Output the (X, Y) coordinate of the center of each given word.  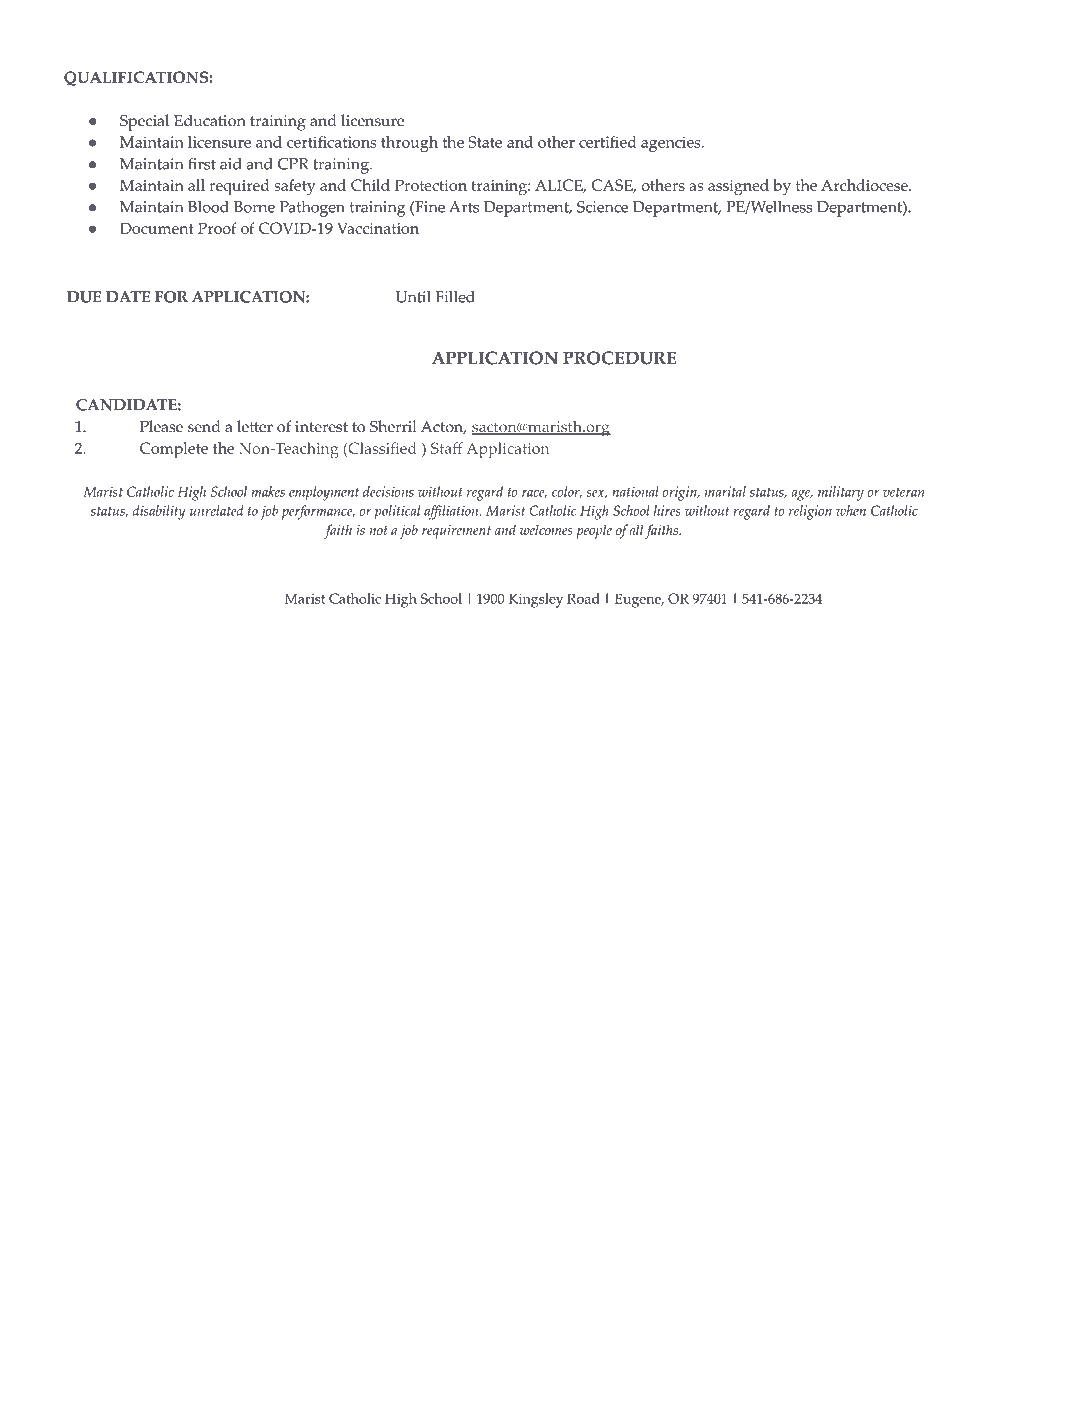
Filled (455, 297)
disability (159, 512)
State (485, 142)
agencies (672, 144)
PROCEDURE (619, 358)
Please (161, 426)
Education (210, 120)
